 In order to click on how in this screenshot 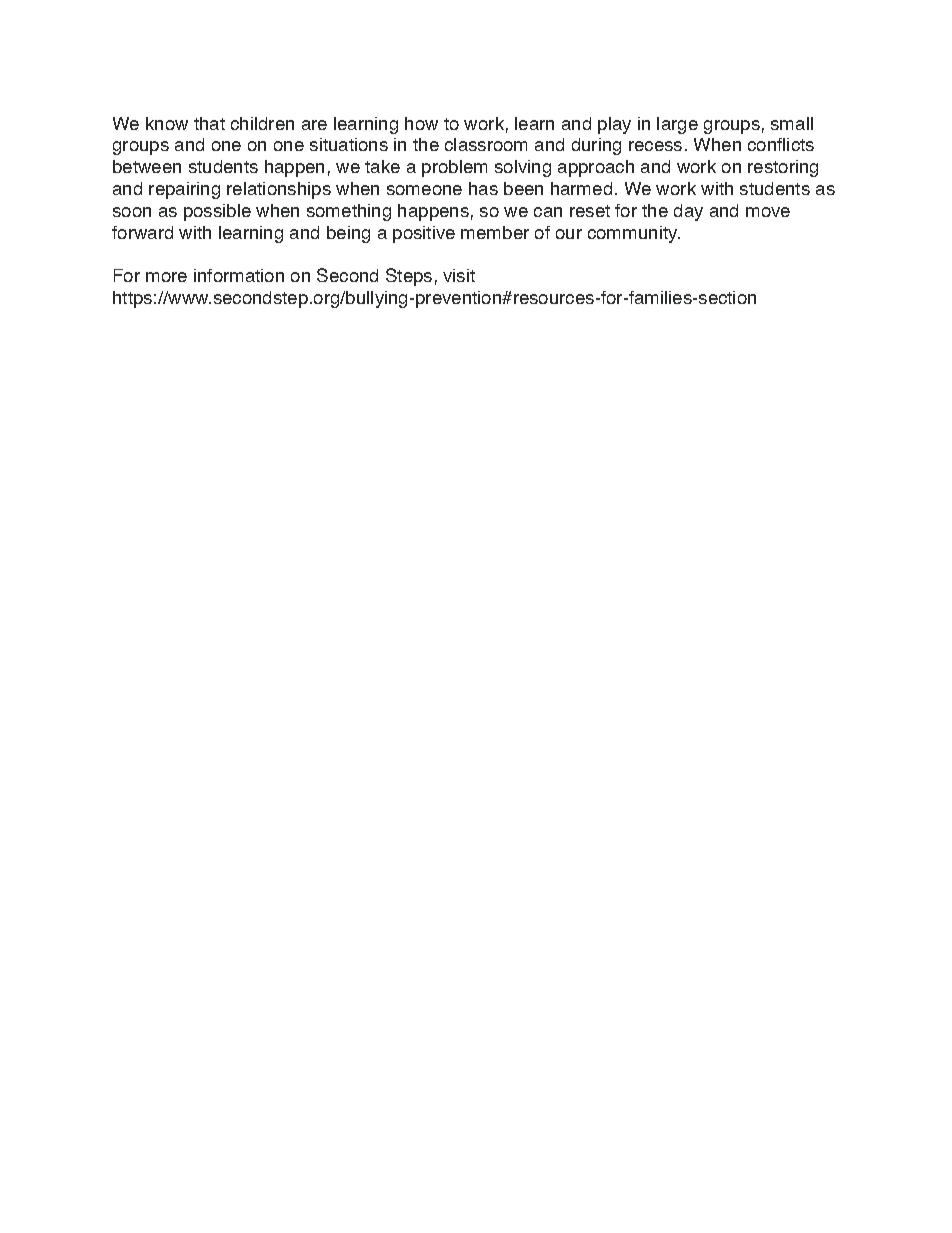, I will do `click(421, 123)`.
